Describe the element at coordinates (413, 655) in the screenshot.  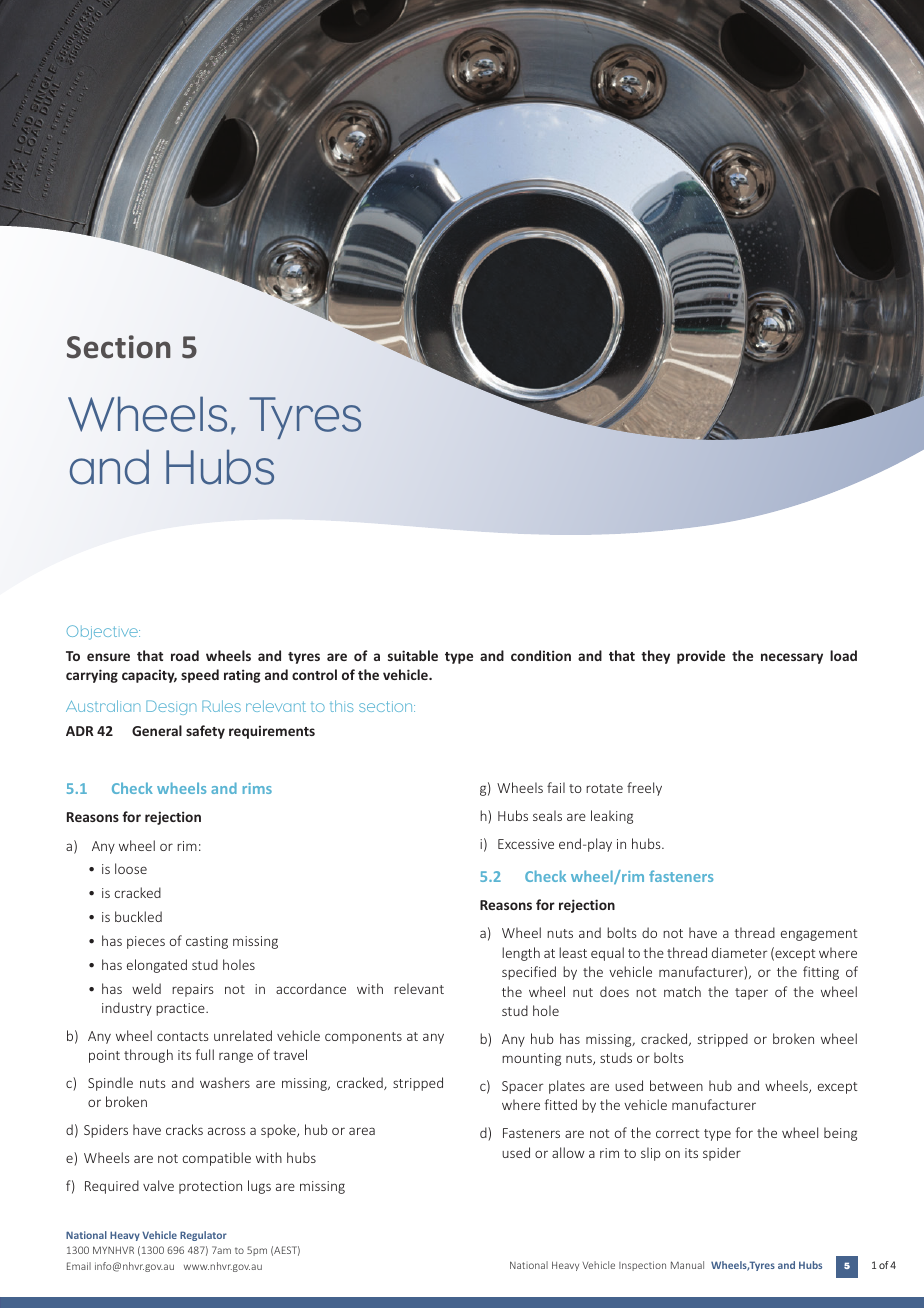
I see `suitable` at that location.
